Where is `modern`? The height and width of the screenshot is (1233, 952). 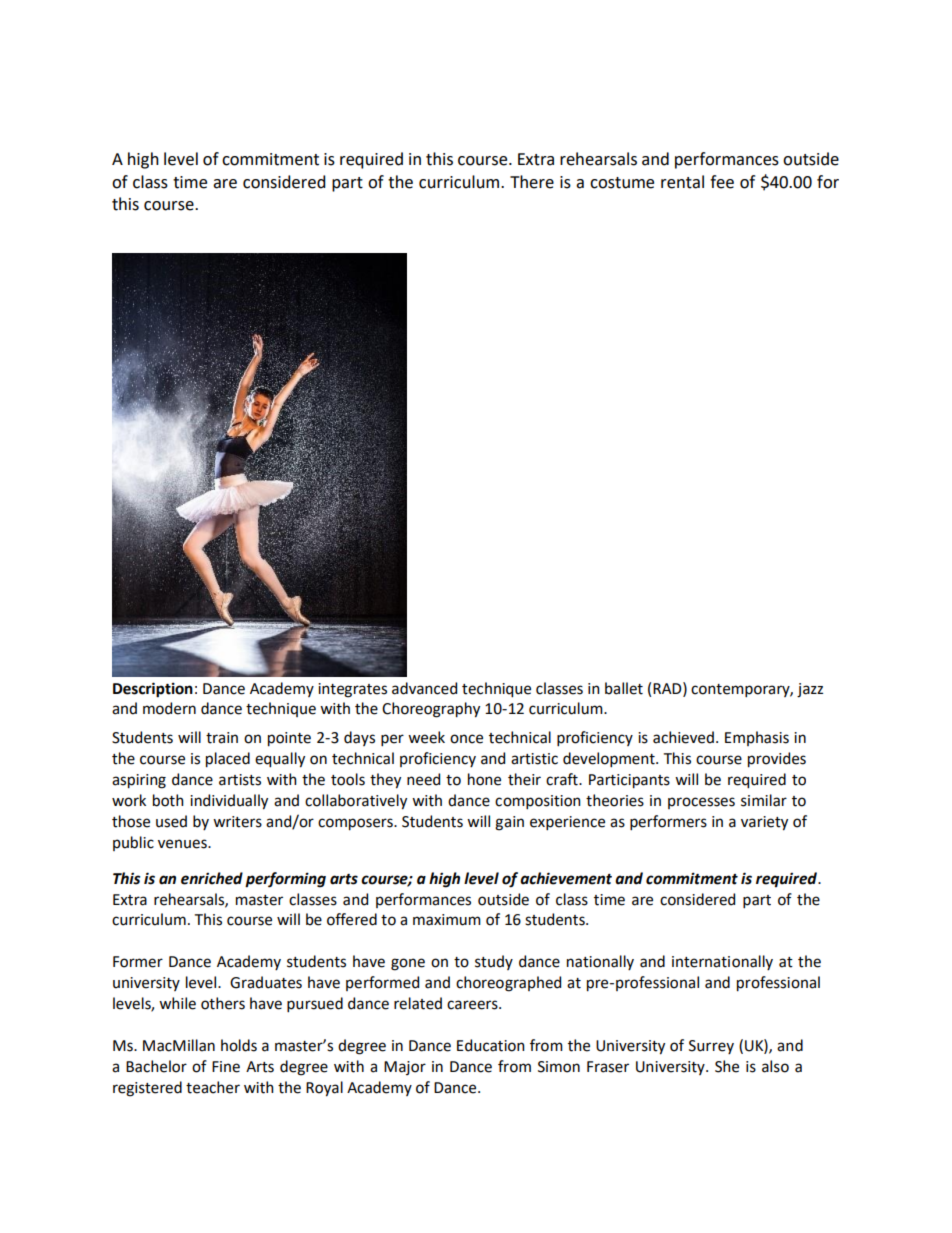 modern is located at coordinates (169, 708).
